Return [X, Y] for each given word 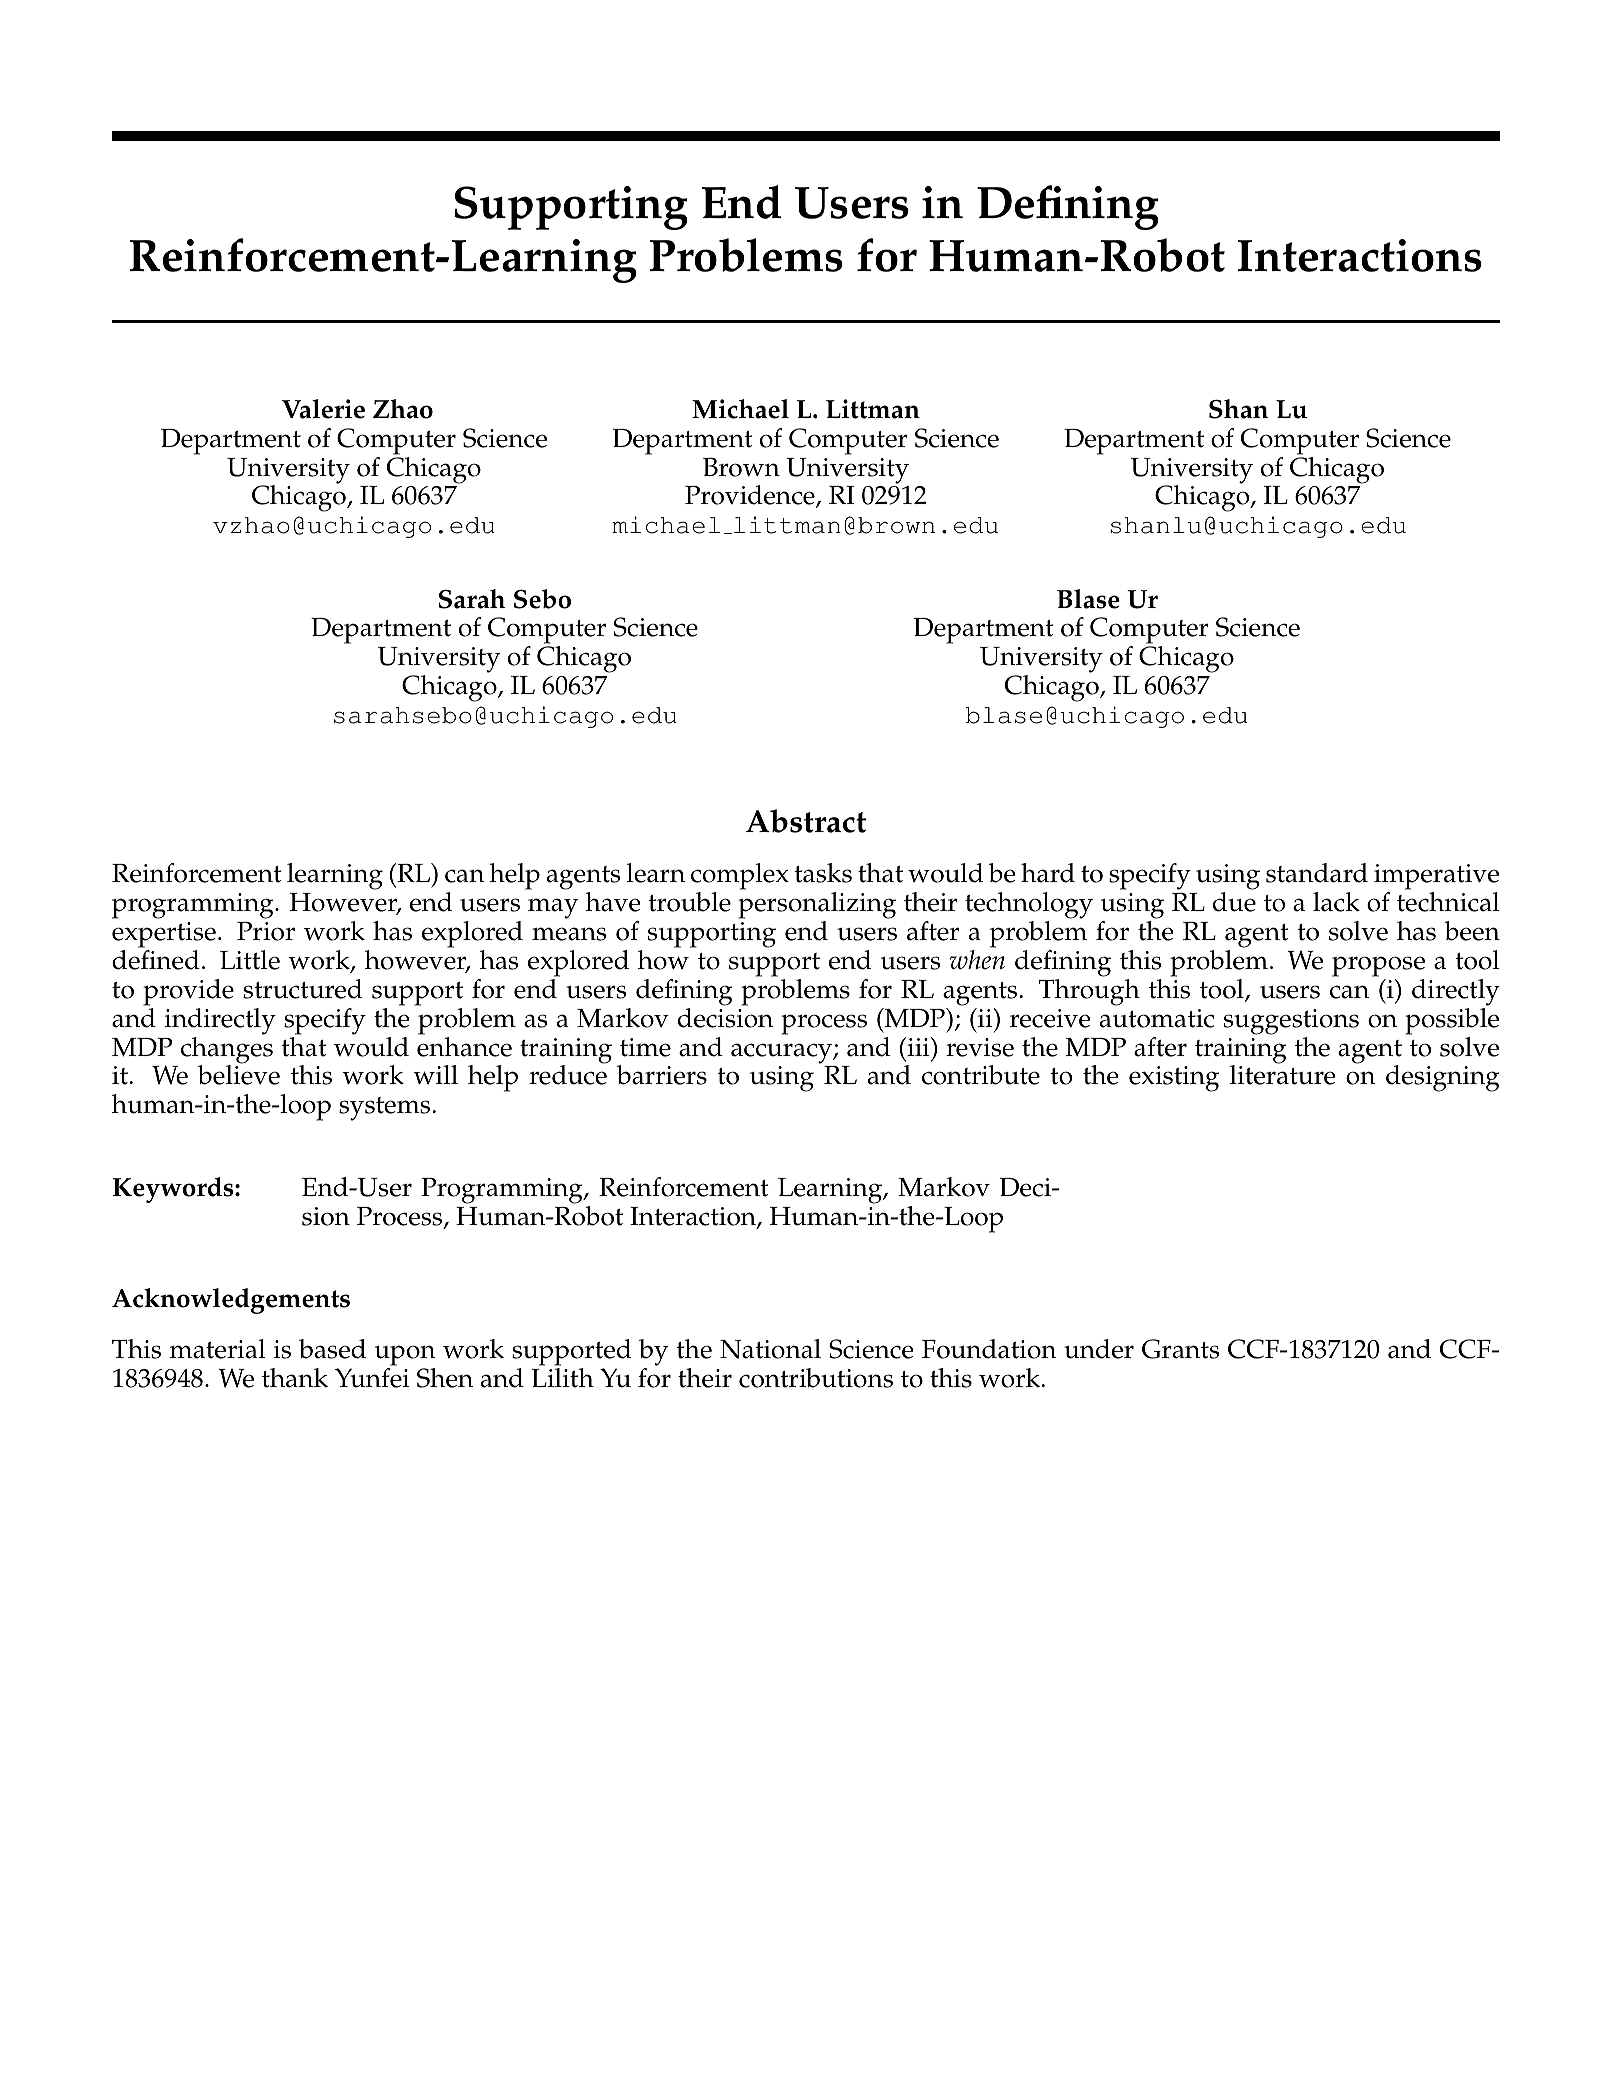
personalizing [817, 907]
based [332, 1349]
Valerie [323, 409]
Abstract [806, 821]
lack [1336, 902]
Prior [266, 931]
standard [1317, 873]
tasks [823, 873]
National [770, 1349]
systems [384, 1109]
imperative [1436, 878]
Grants [1180, 1349]
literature [1283, 1074]
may [553, 908]
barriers [662, 1075]
